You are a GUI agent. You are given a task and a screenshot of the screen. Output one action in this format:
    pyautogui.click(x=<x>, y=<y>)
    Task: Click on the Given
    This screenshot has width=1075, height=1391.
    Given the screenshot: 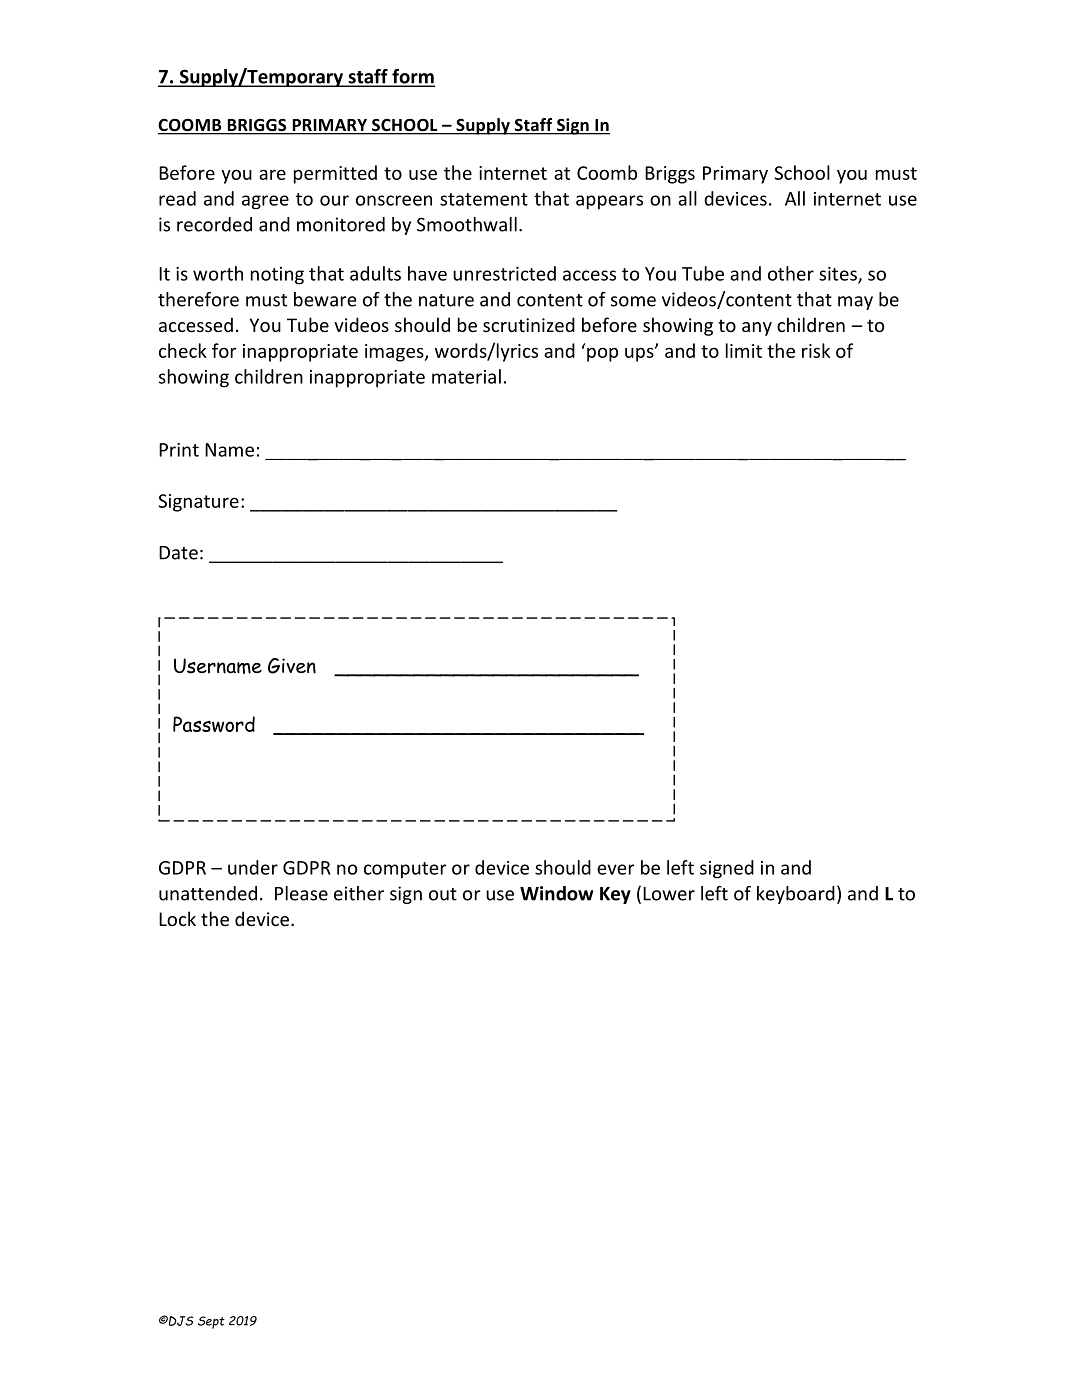 What is the action you would take?
    pyautogui.click(x=292, y=666)
